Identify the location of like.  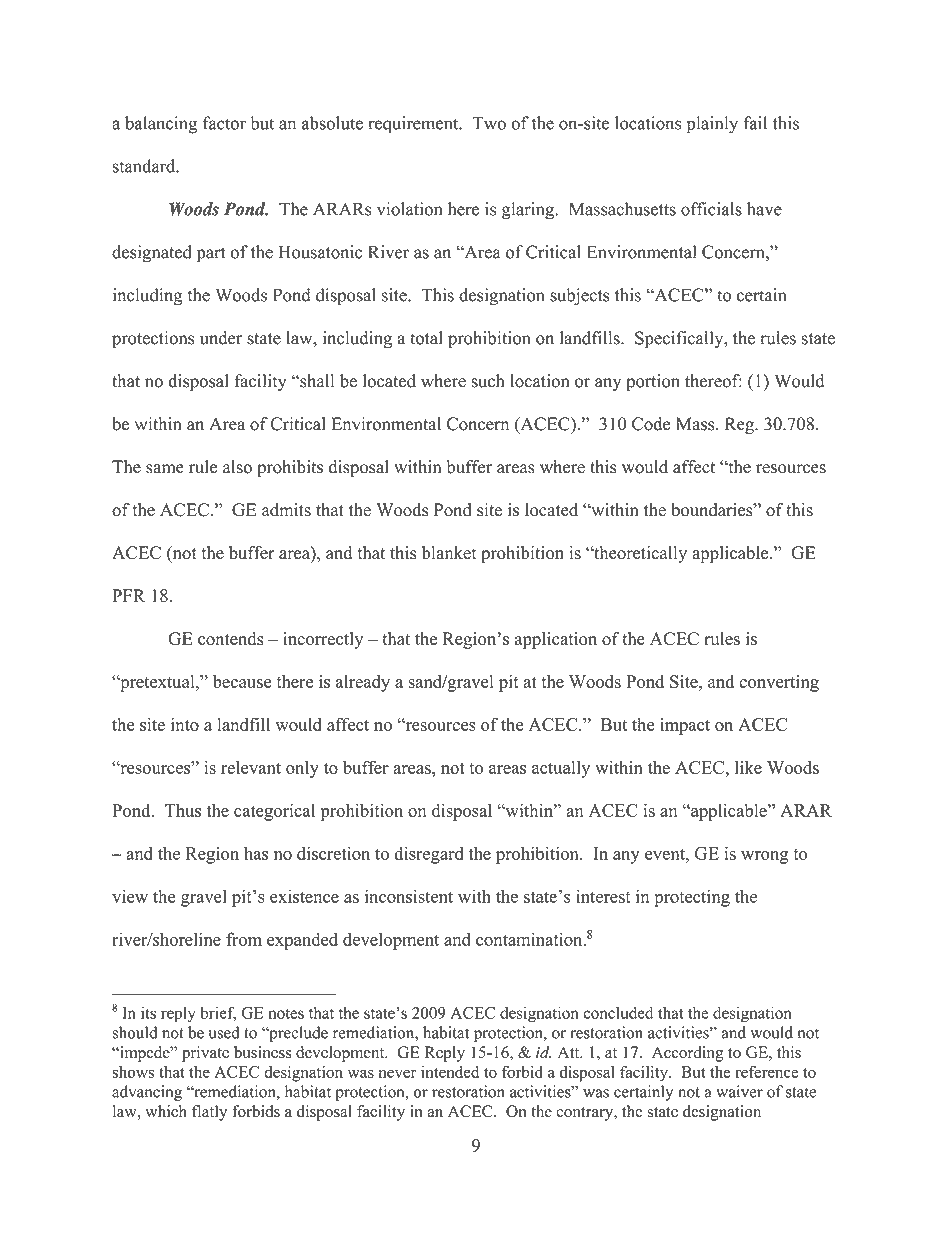
(748, 767).
